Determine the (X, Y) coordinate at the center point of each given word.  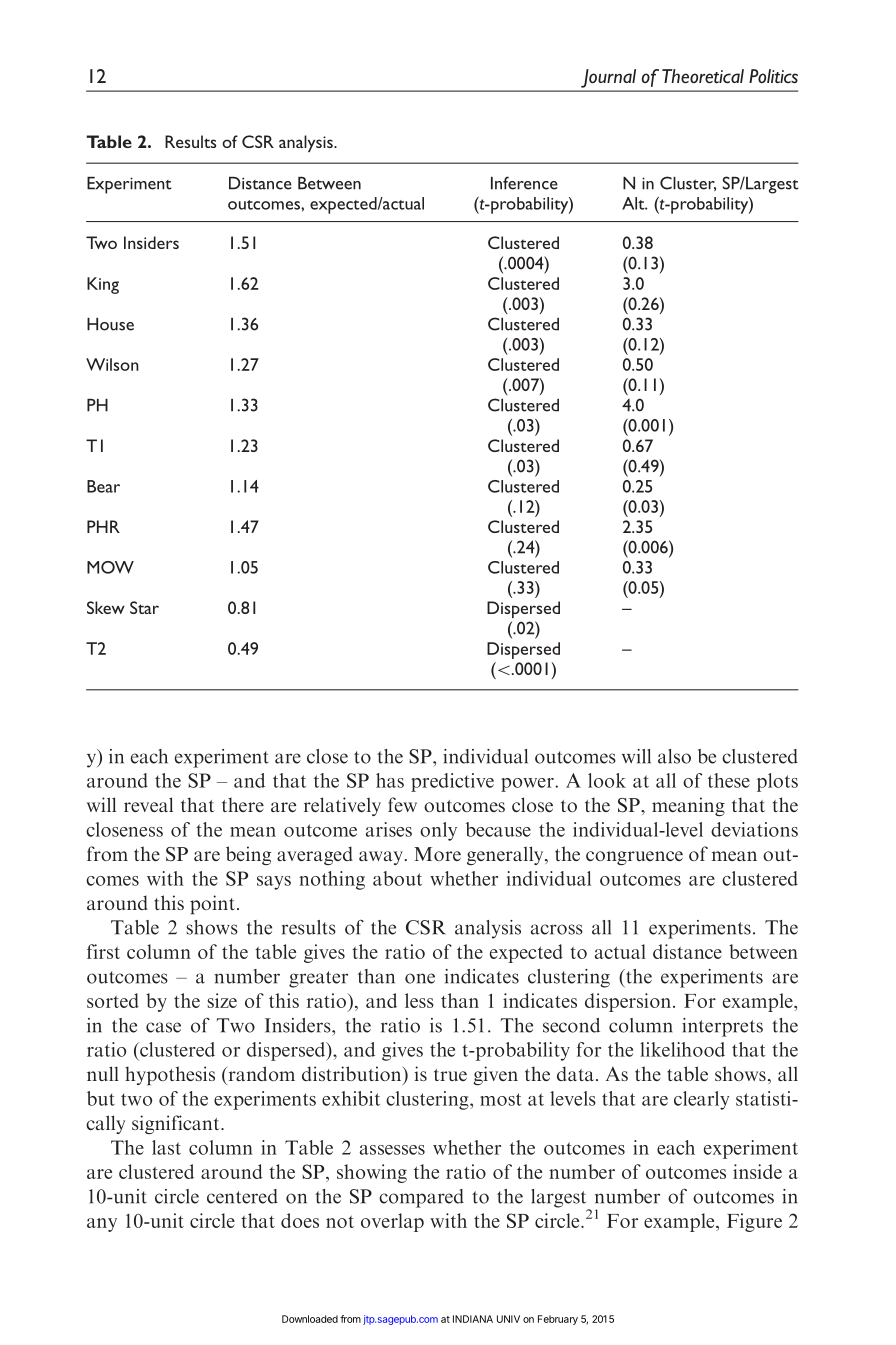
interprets (722, 1027)
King (103, 285)
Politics (773, 76)
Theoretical (703, 76)
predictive (452, 782)
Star (144, 607)
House (110, 324)
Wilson (112, 364)
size (222, 1000)
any (102, 1225)
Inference (524, 183)
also (674, 756)
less (419, 1000)
